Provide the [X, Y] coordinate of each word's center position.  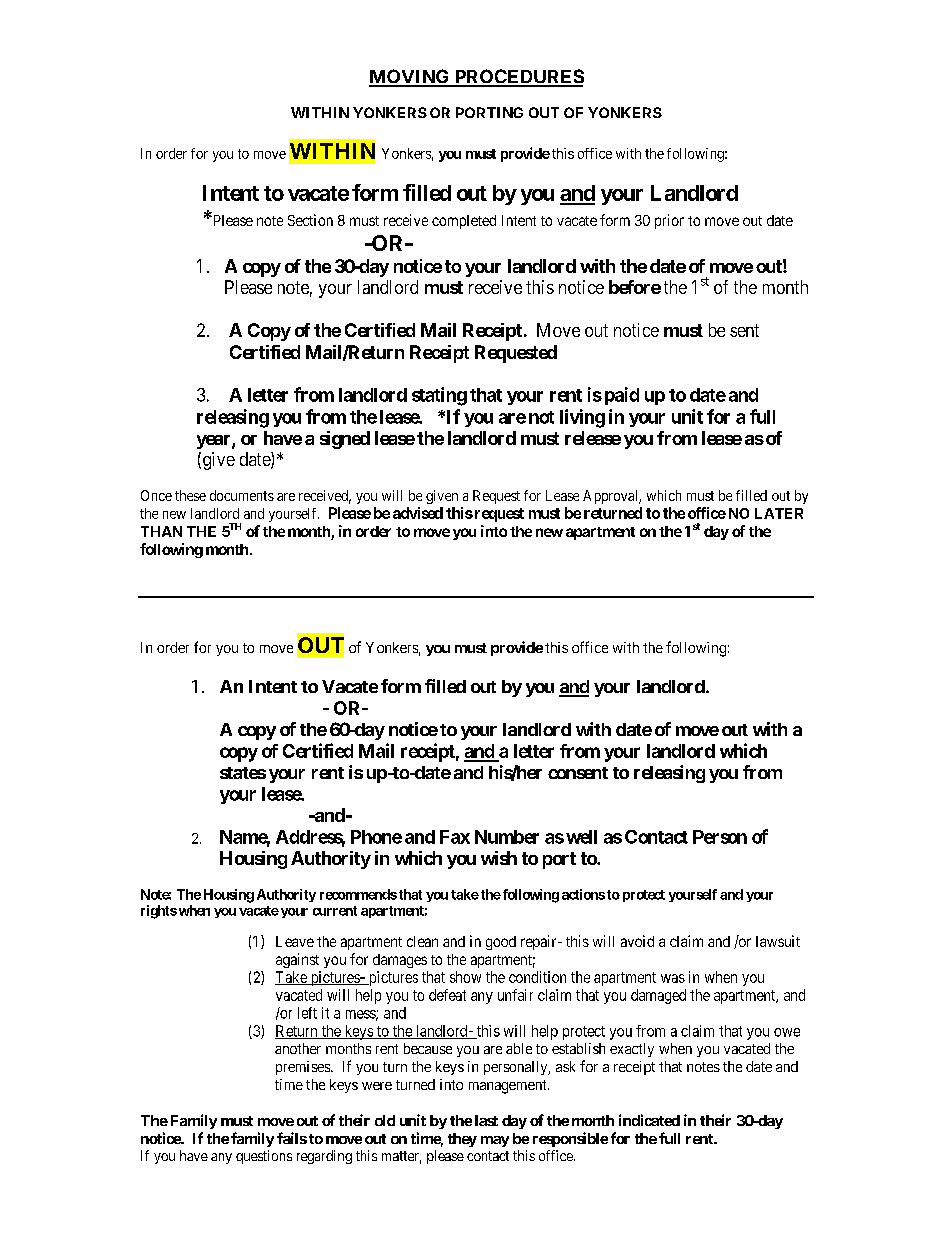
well [581, 837]
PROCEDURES [518, 77]
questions [264, 1157]
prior [669, 221]
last [486, 1120]
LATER [779, 513]
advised [418, 513]
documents [242, 495]
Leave [295, 941]
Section [310, 220]
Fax [455, 837]
